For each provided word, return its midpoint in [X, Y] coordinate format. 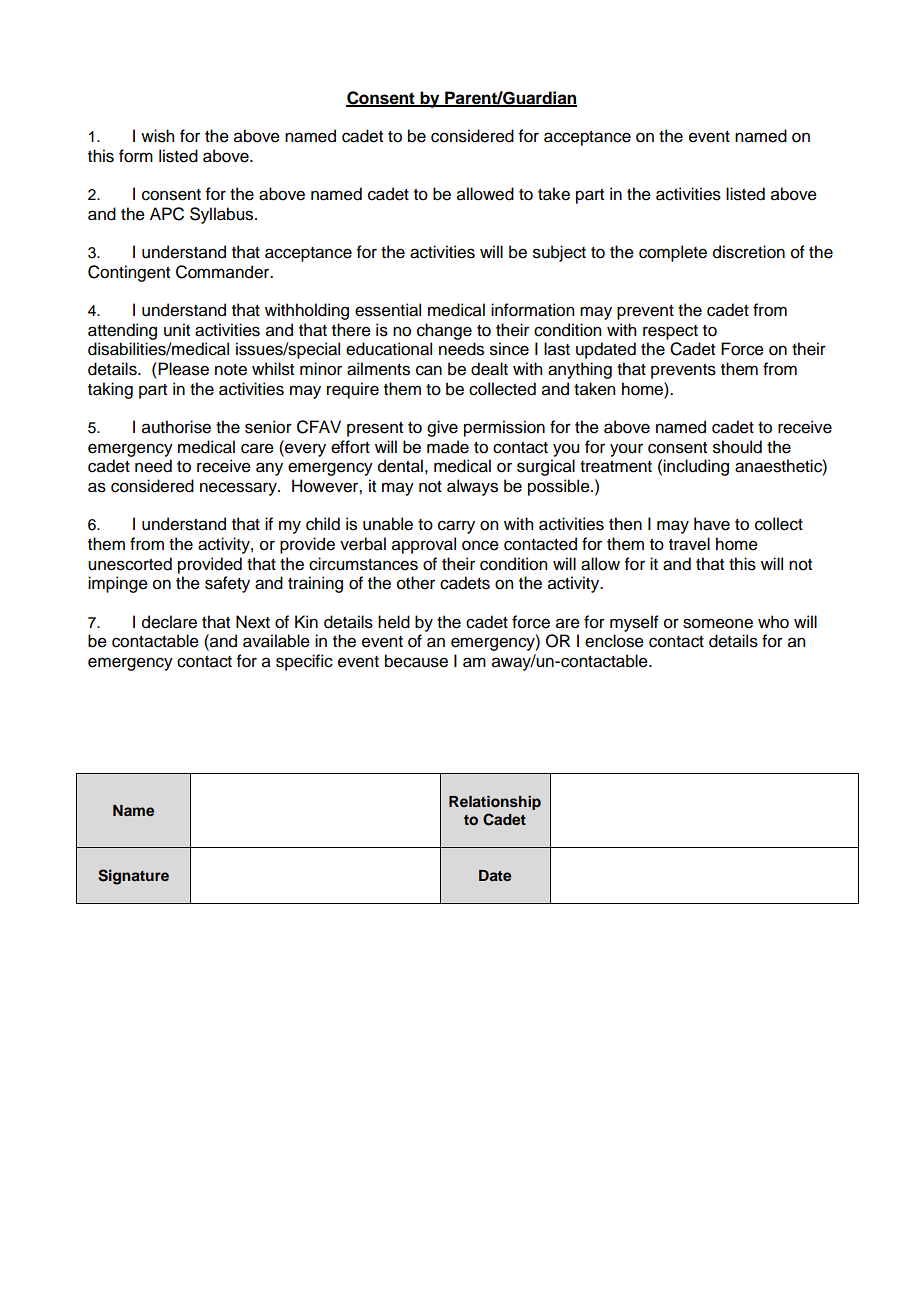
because [416, 661]
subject [559, 253]
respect [670, 332]
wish [157, 136]
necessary [239, 489]
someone [718, 623]
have [712, 524]
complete [673, 253]
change [444, 331]
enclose [614, 641]
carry [456, 527]
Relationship [495, 802]
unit [177, 330]
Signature [133, 877]
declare [169, 622]
